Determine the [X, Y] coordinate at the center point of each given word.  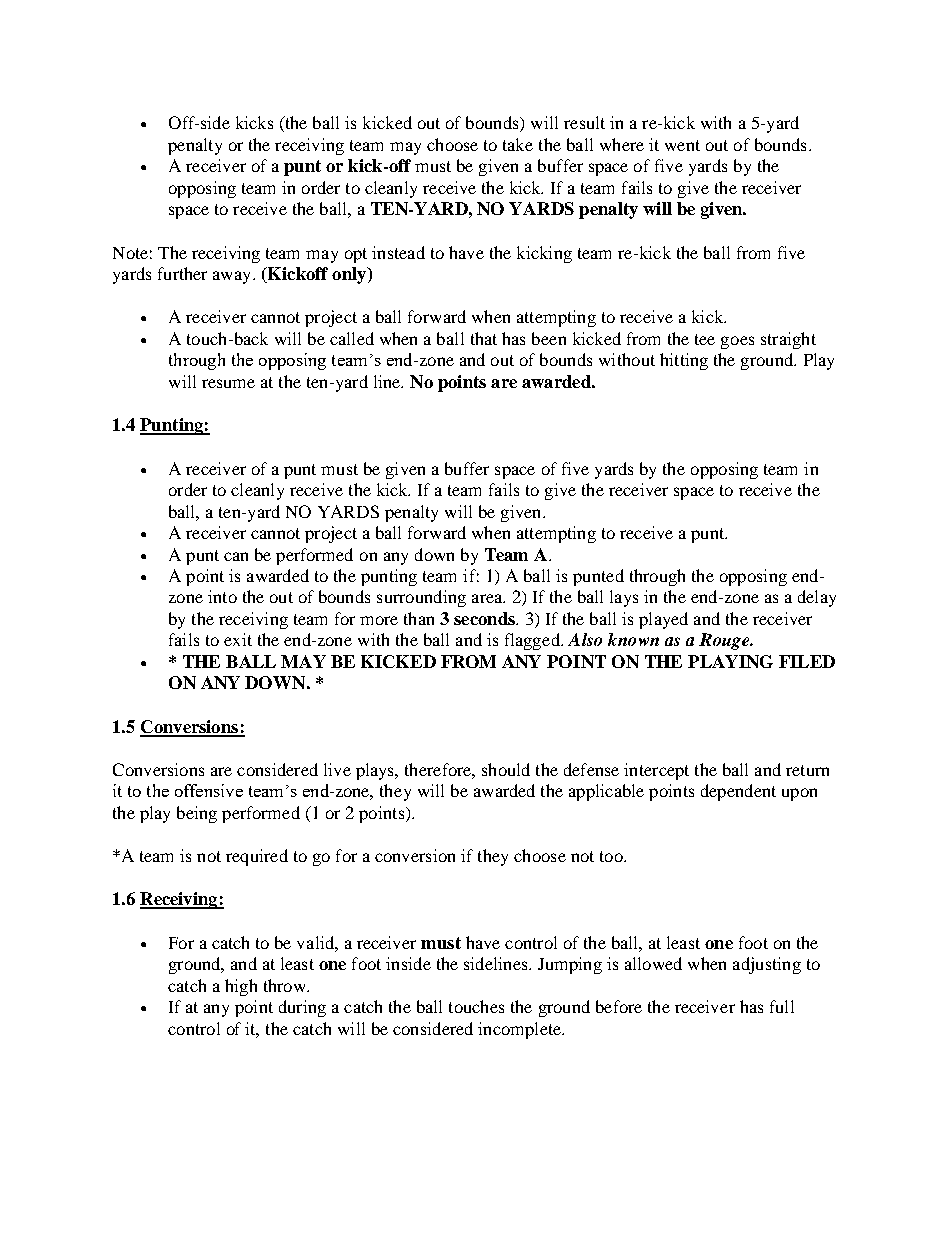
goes [737, 342]
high [241, 987]
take [518, 144]
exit [238, 639]
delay [817, 598]
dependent [738, 792]
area [488, 598]
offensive [209, 790]
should [506, 769]
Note [130, 253]
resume [228, 383]
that [484, 338]
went [682, 145]
